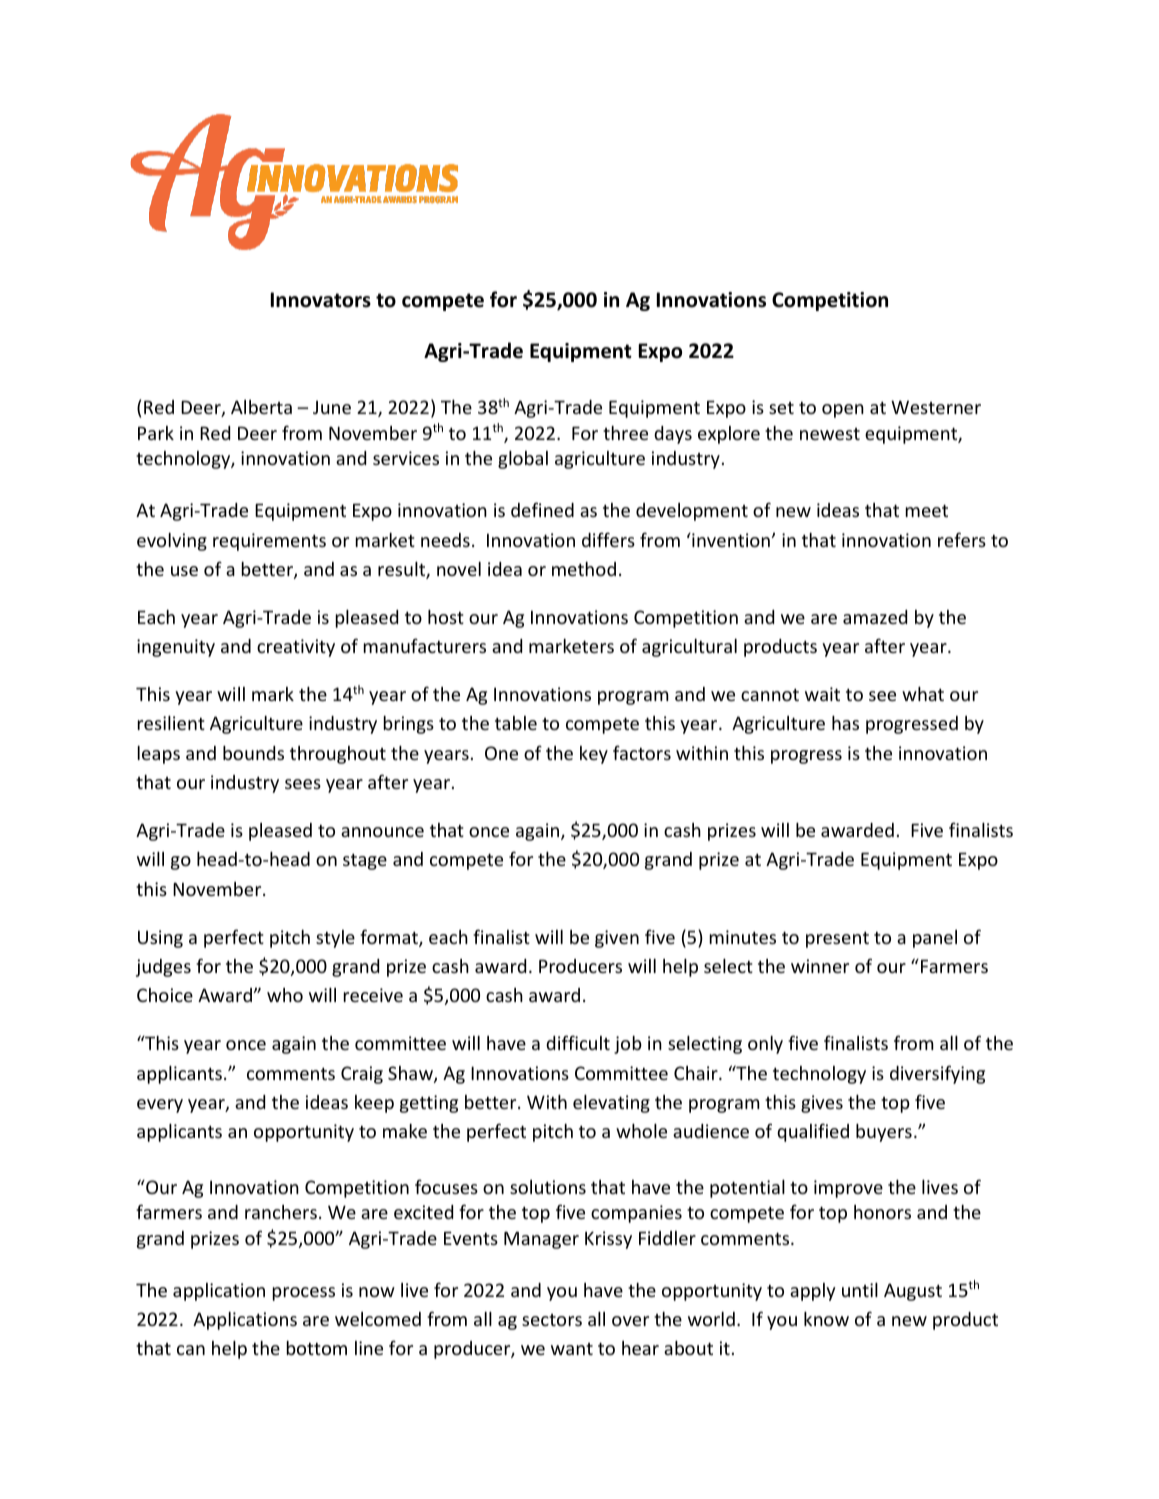 The height and width of the screenshot is (1499, 1159). I want to click on open, so click(843, 411).
